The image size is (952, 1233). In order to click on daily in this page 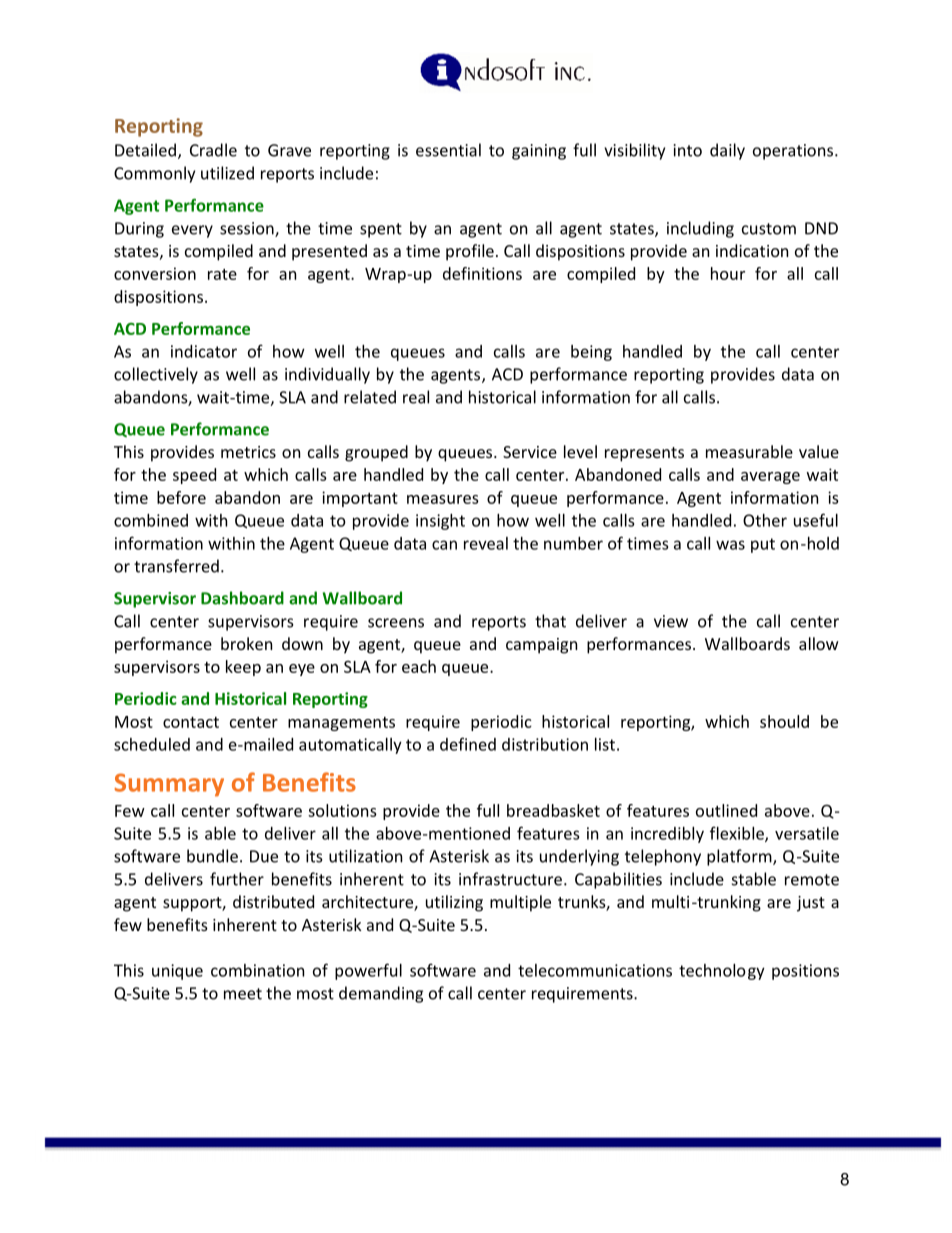, I will do `click(727, 151)`.
